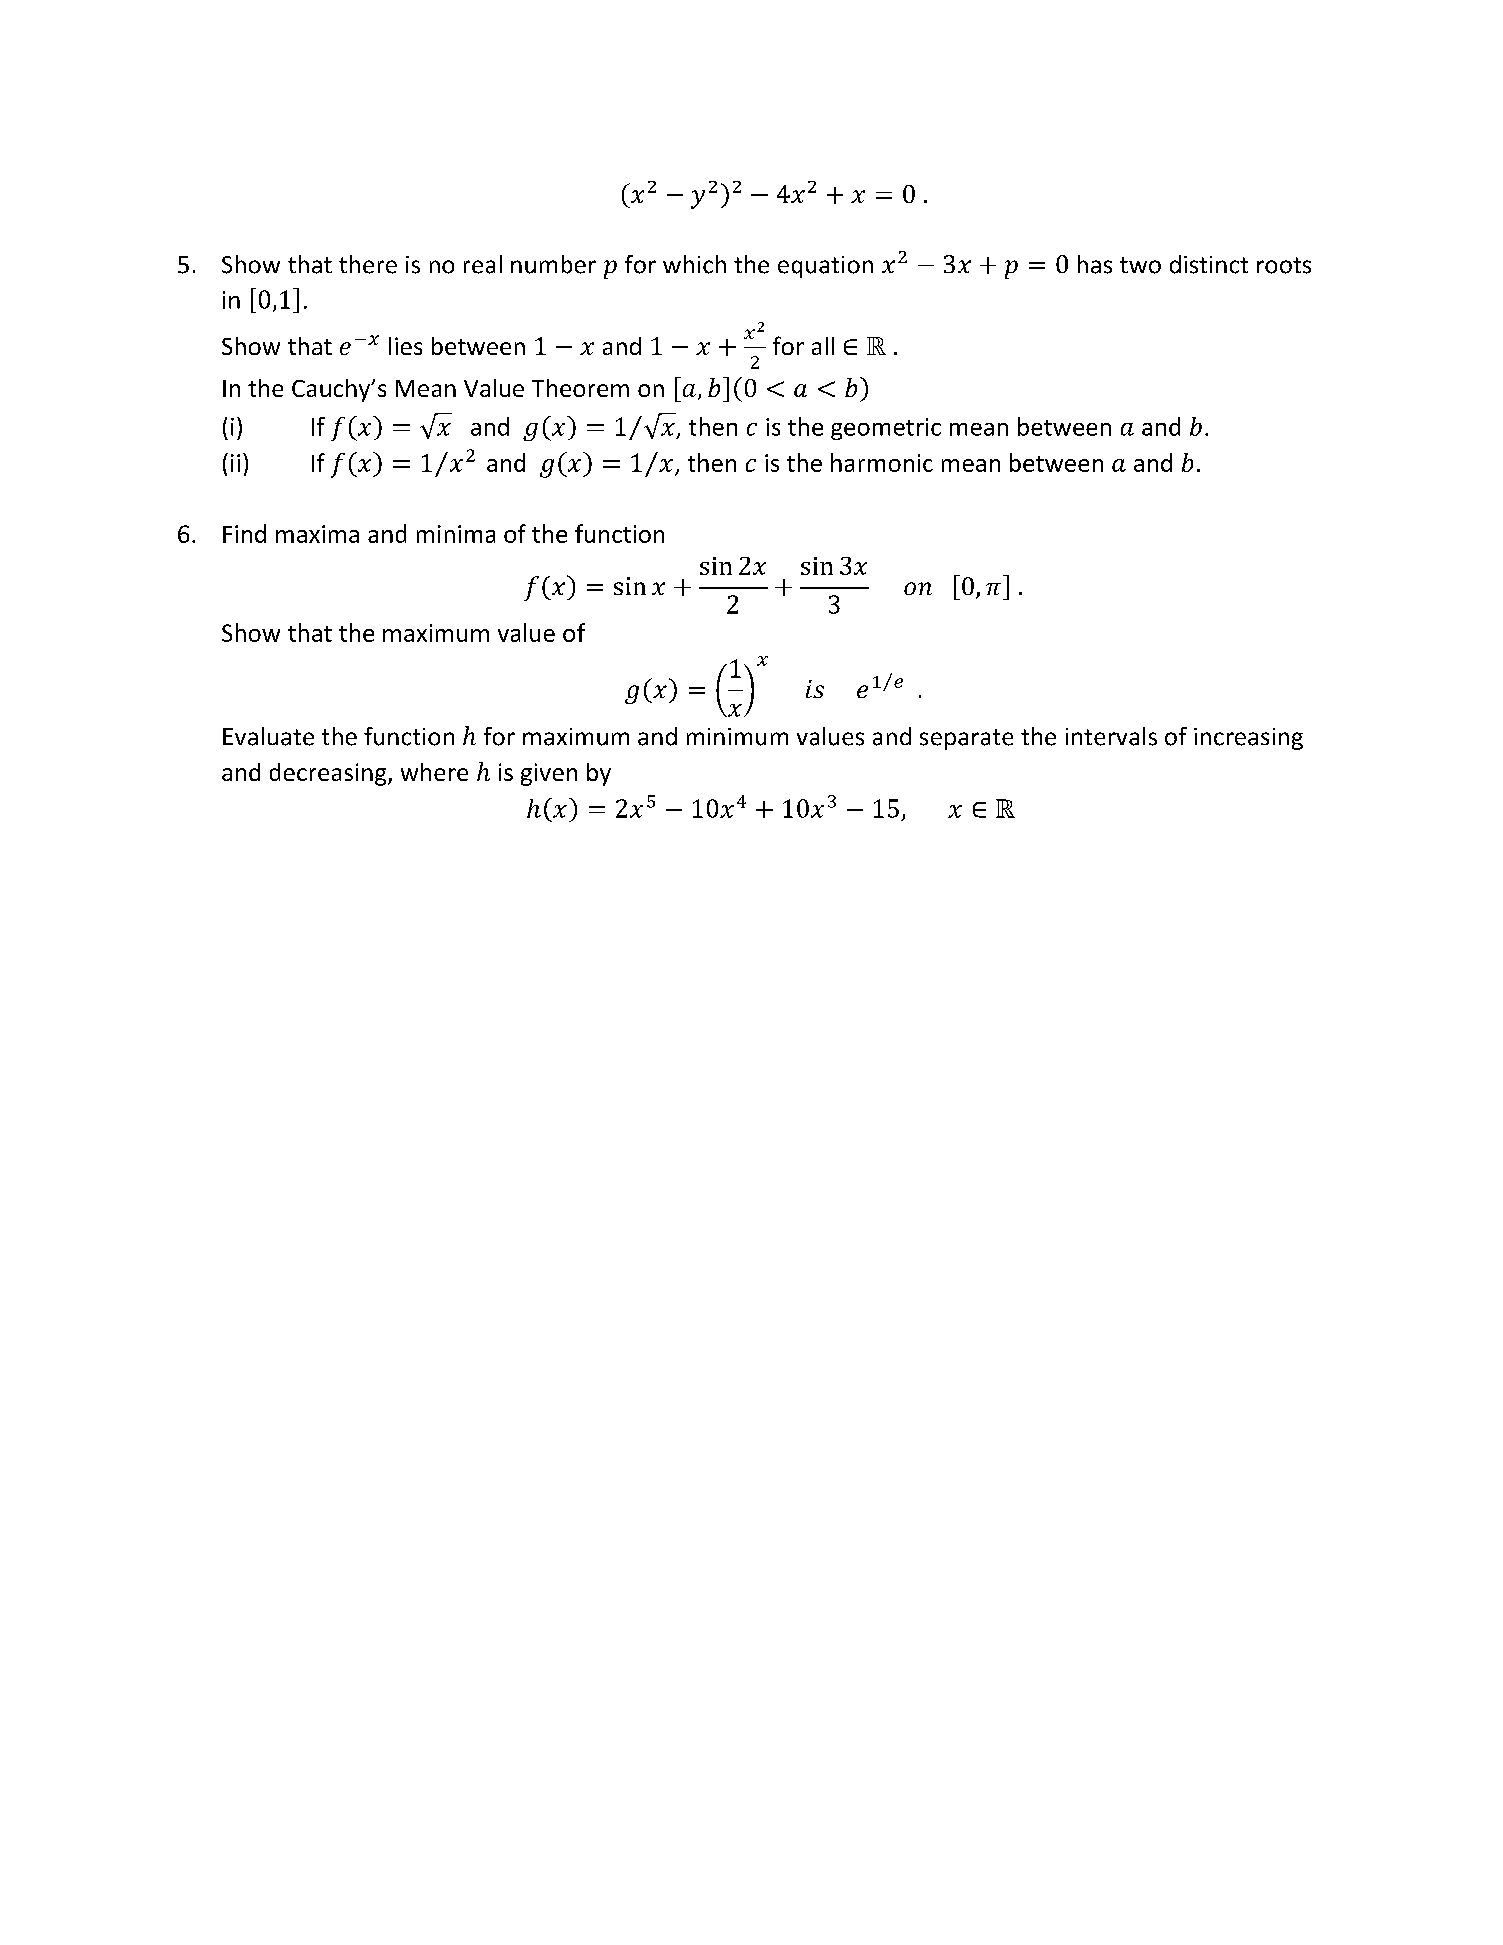 The width and height of the screenshot is (1503, 1945). I want to click on decreasing, so click(329, 774).
